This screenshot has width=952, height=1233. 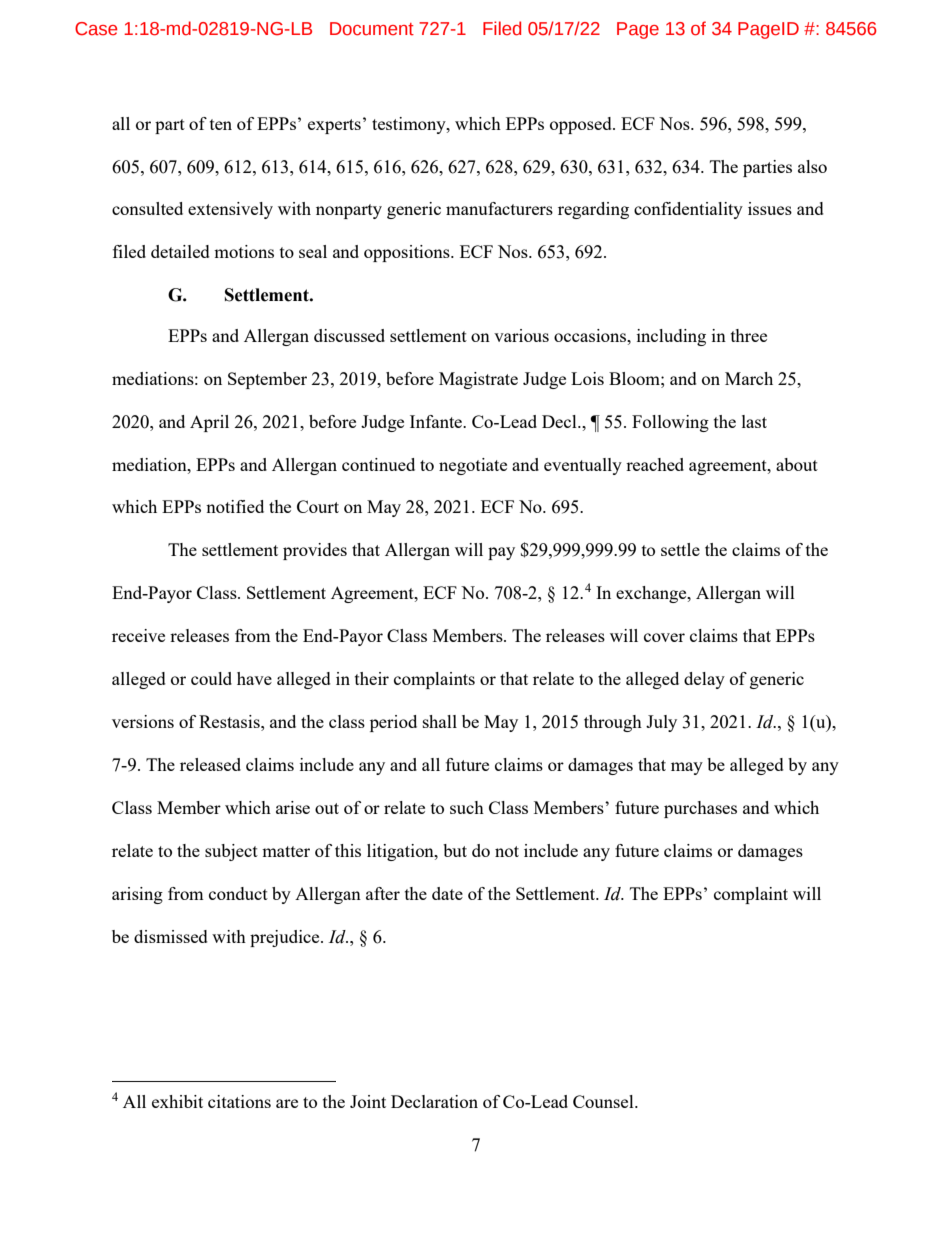 What do you see at coordinates (177, 1101) in the screenshot?
I see `exhibit` at bounding box center [177, 1101].
